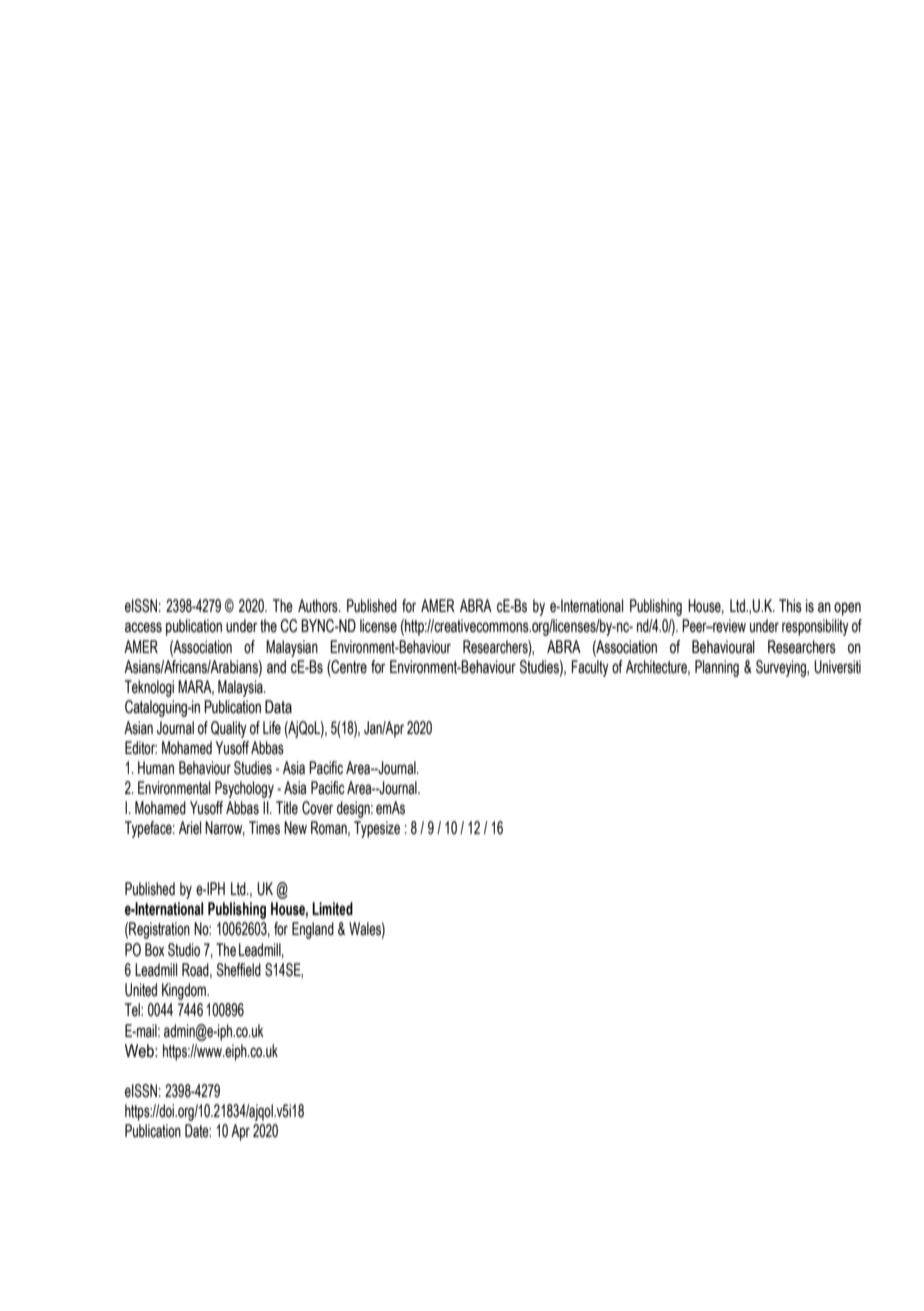 Image resolution: width=924 pixels, height=1311 pixels. Describe the element at coordinates (590, 668) in the screenshot. I see `Faculty` at that location.
